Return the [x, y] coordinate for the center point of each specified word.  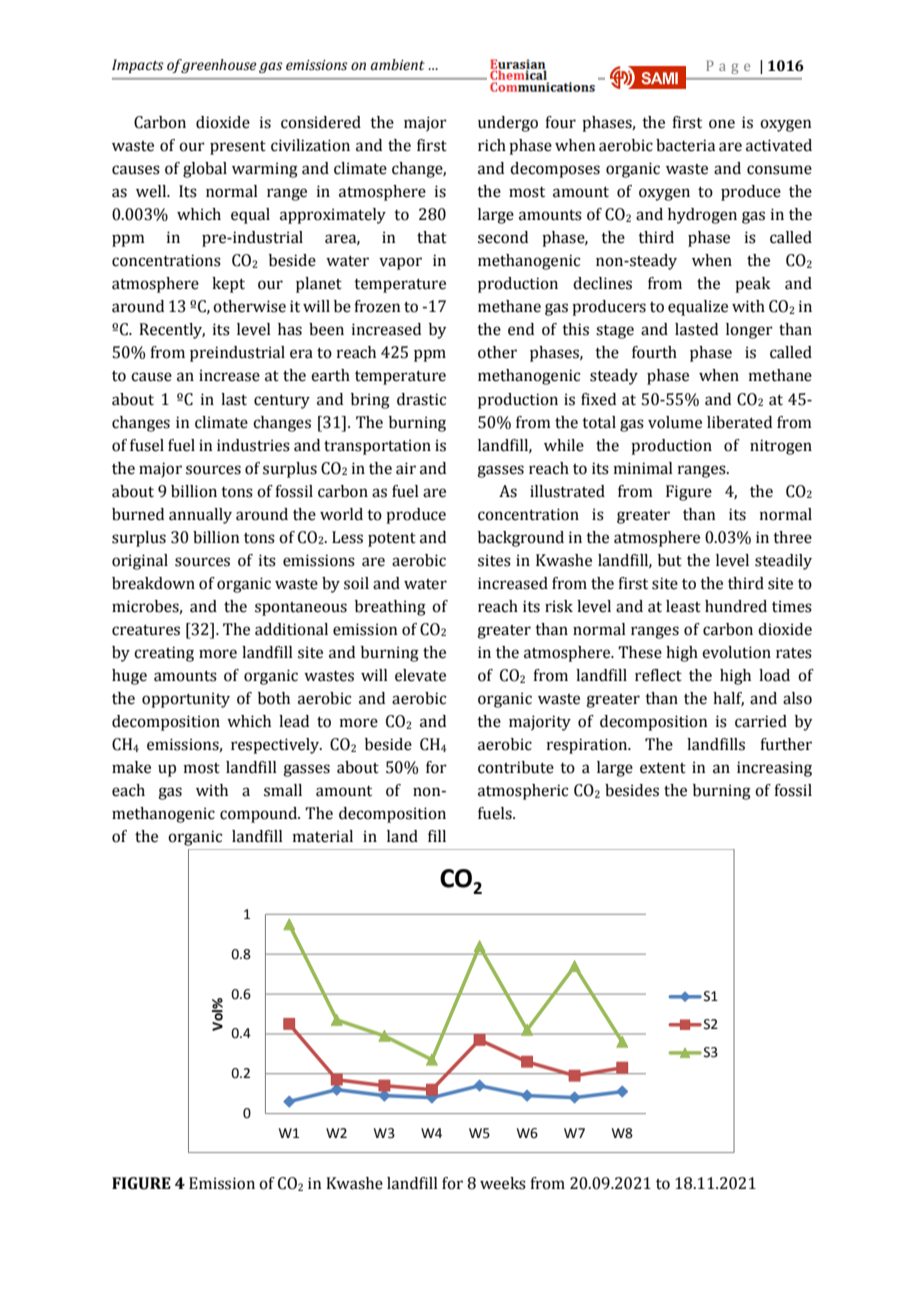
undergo [508, 124]
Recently [172, 331]
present [238, 148]
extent [663, 768]
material [323, 836]
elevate [420, 675]
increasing [774, 769]
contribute [516, 767]
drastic [421, 399]
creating [164, 654]
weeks [503, 1183]
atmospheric [523, 792]
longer [749, 331]
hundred [736, 606]
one [722, 124]
